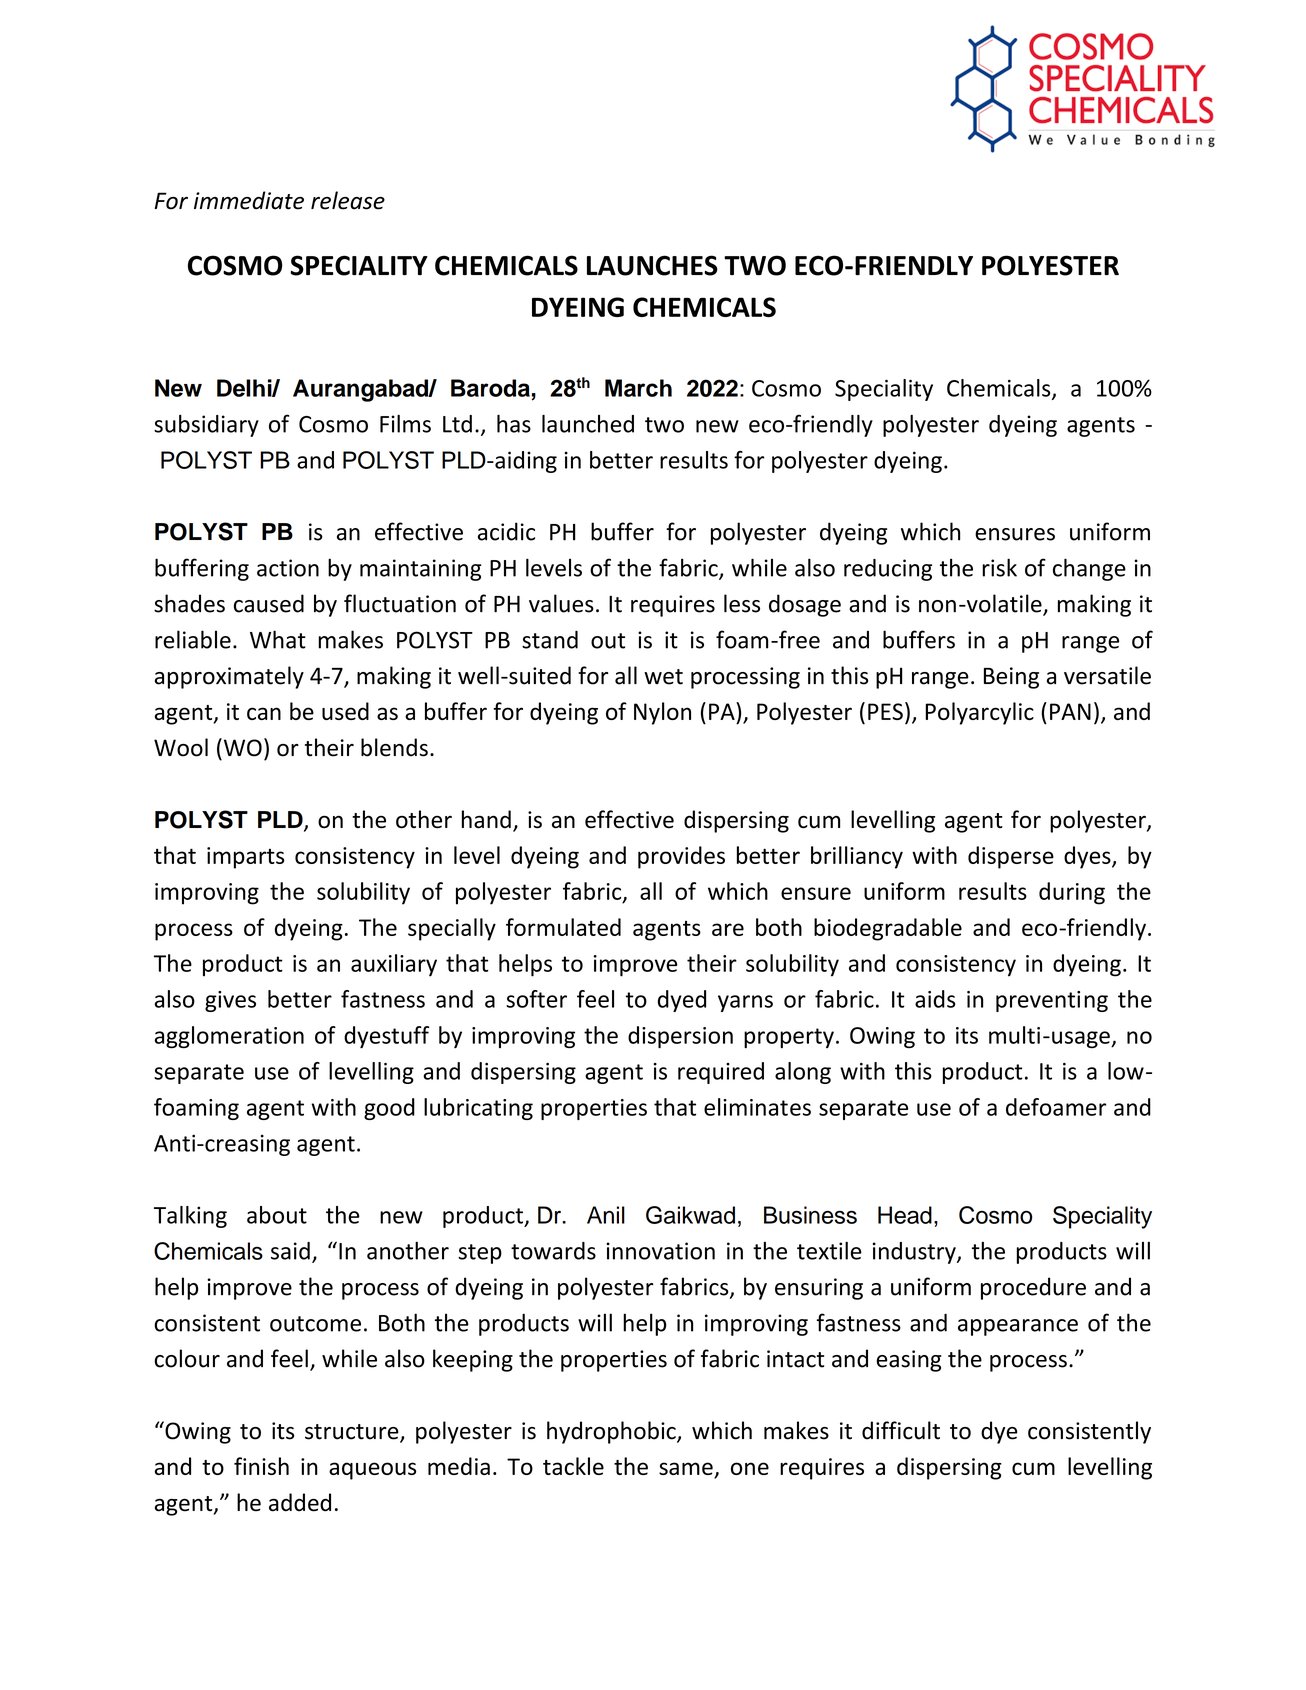  I want to click on same, so click(687, 1470).
